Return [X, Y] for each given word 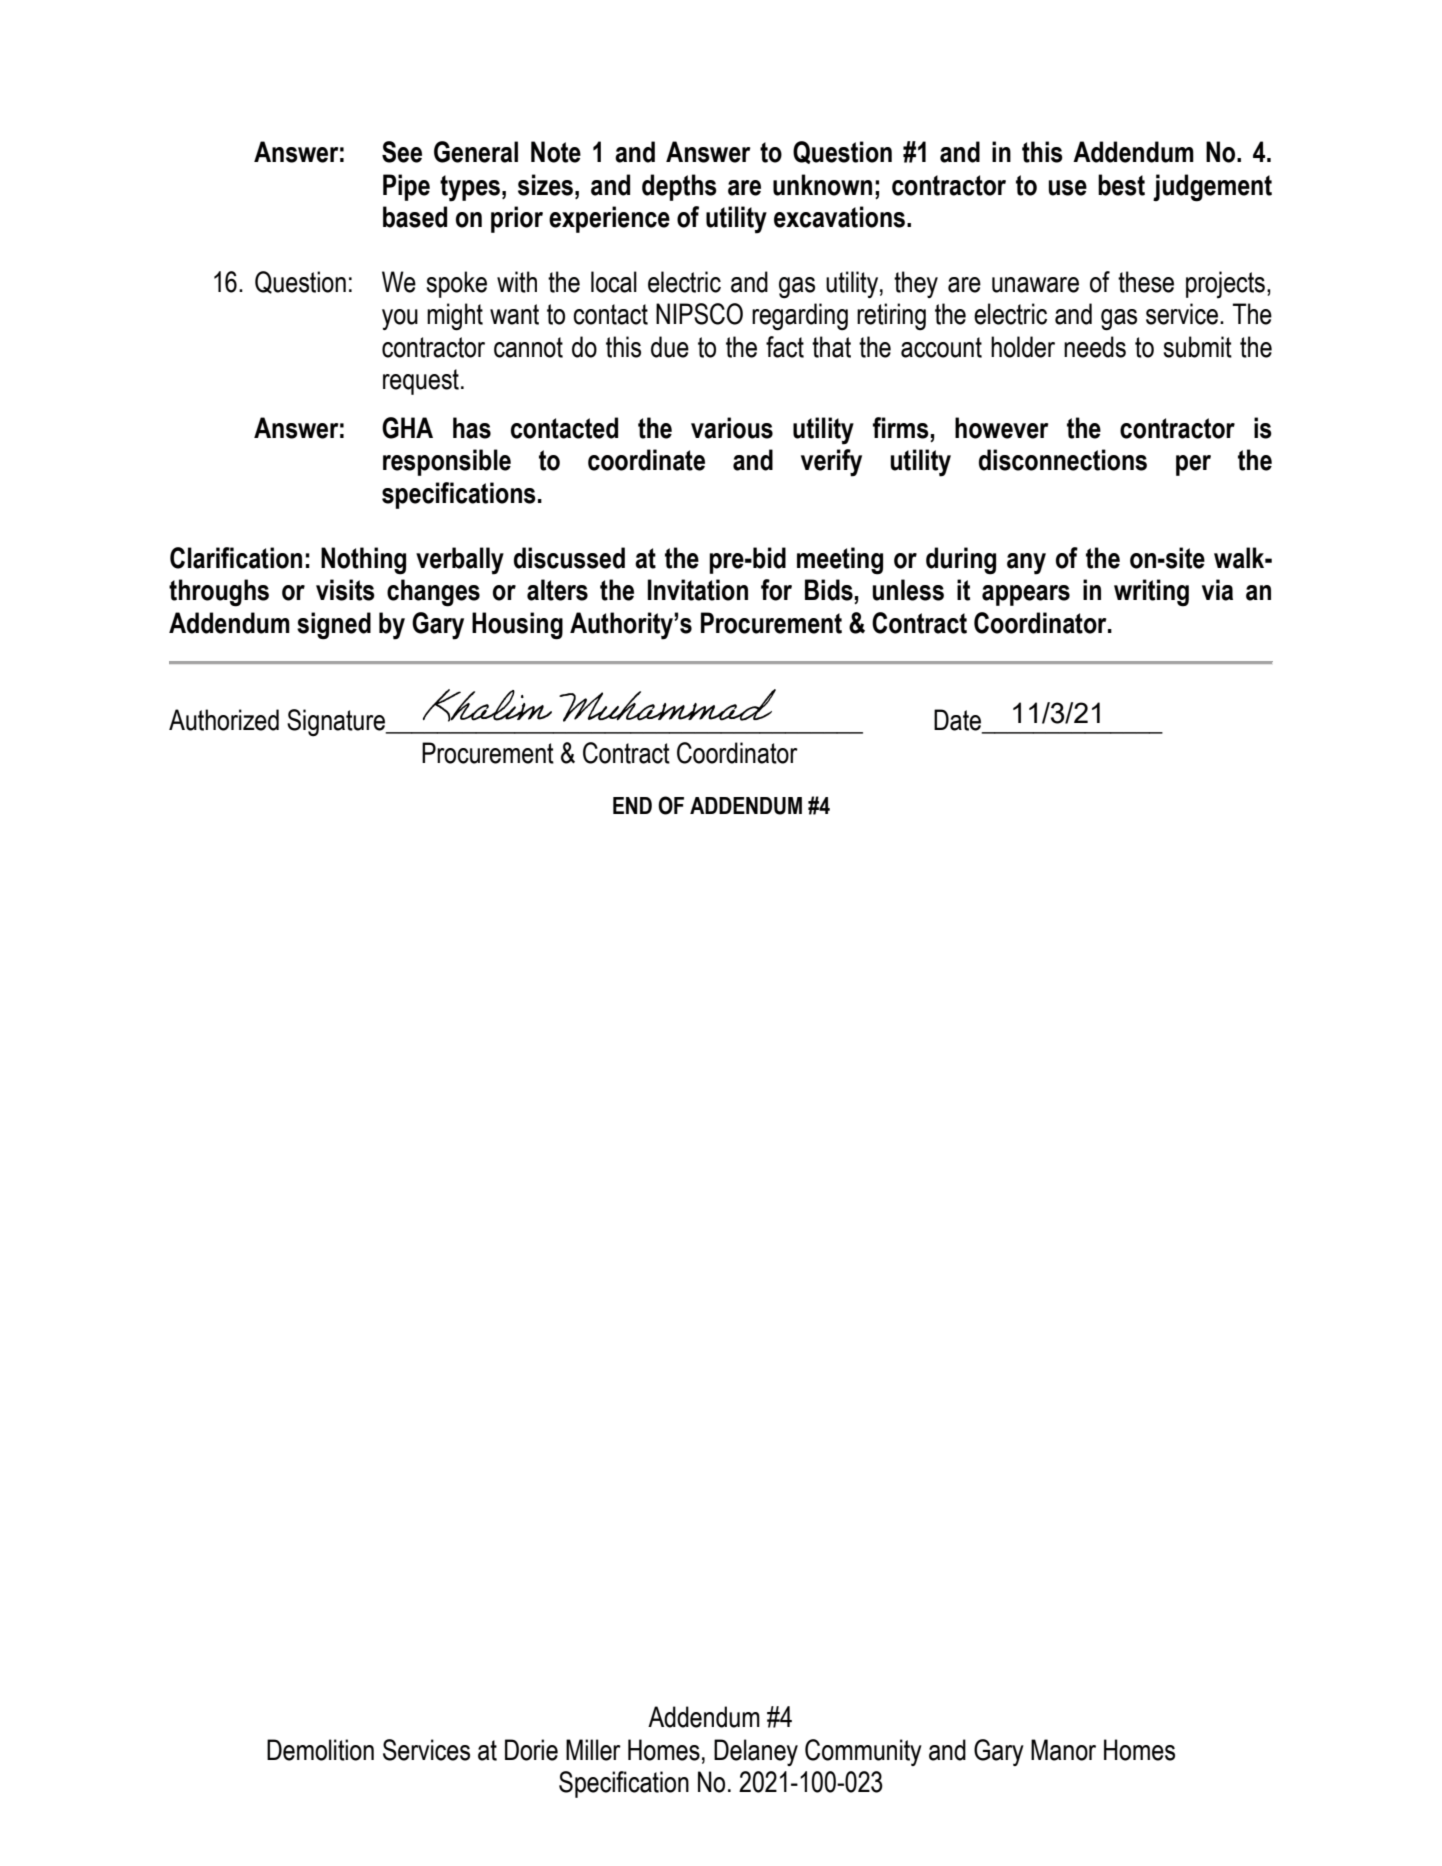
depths [679, 187]
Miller [593, 1750]
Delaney [756, 1752]
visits [345, 590]
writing [1151, 593]
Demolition [320, 1750]
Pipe [406, 187]
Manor [1063, 1750]
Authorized [224, 720]
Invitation [698, 590]
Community [863, 1752]
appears [1026, 595]
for [776, 590]
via [1217, 590]
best [1121, 185]
